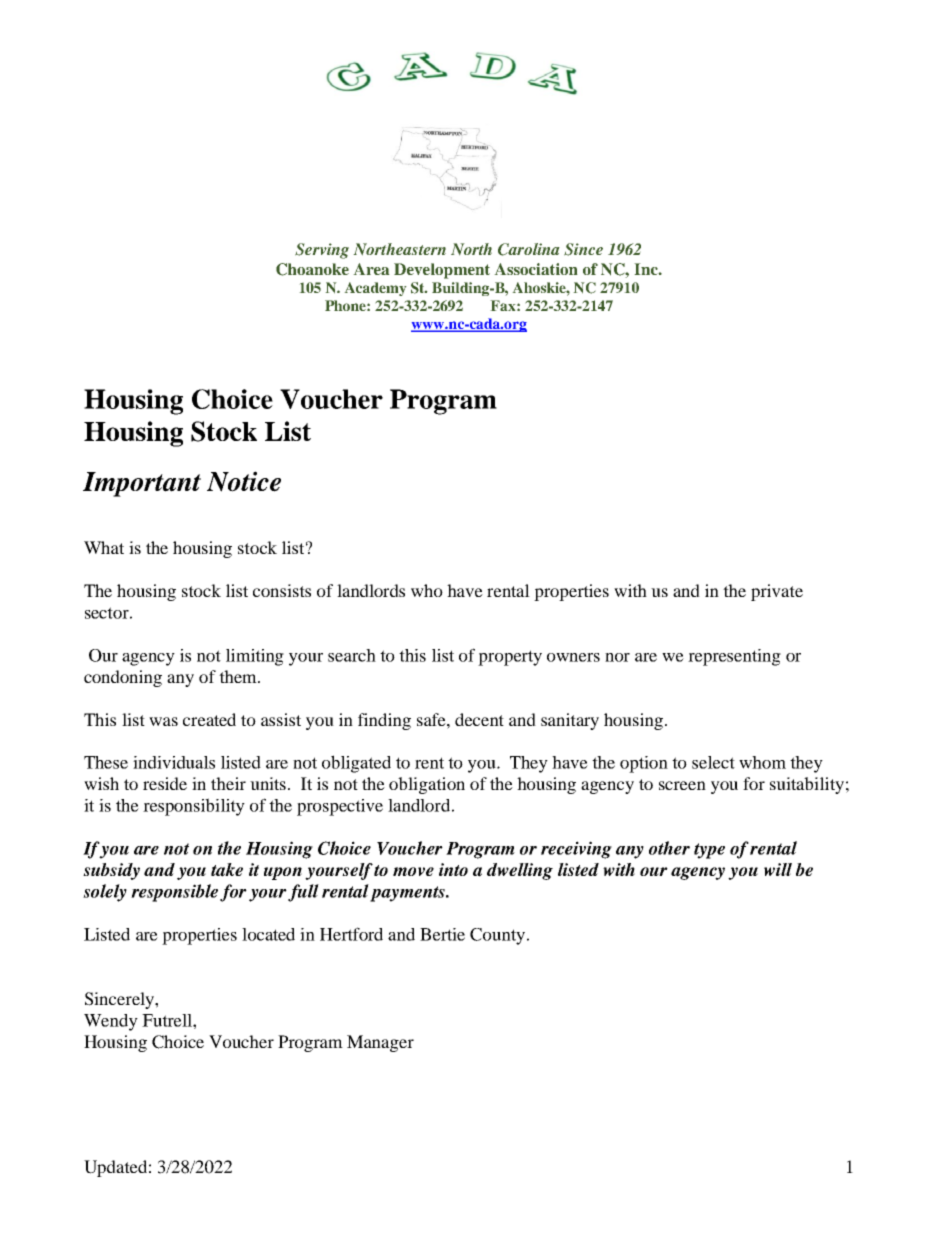  What do you see at coordinates (442, 271) in the document?
I see `Development` at bounding box center [442, 271].
